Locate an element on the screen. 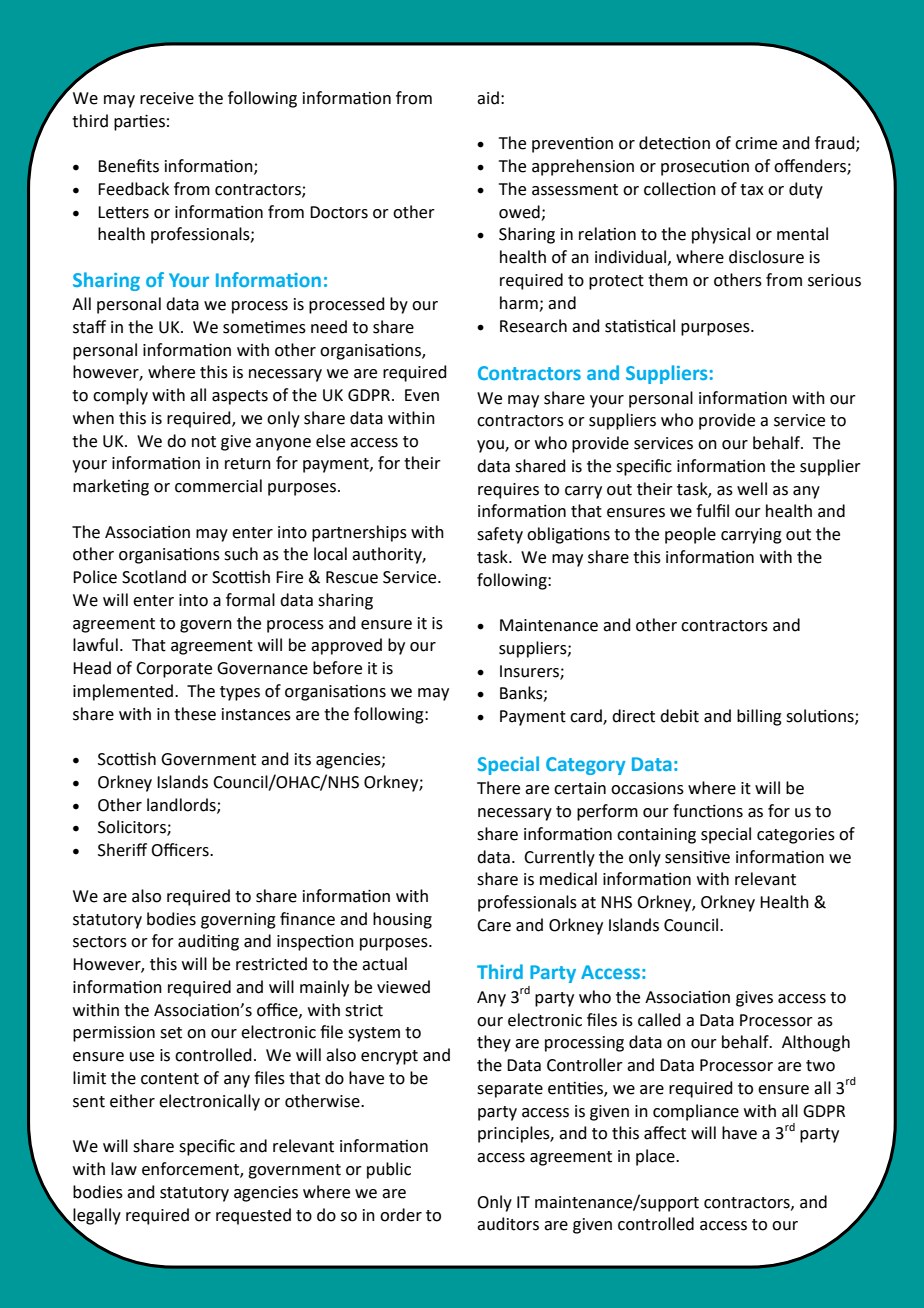 The height and width of the screenshot is (1308, 924). crime is located at coordinates (756, 143).
